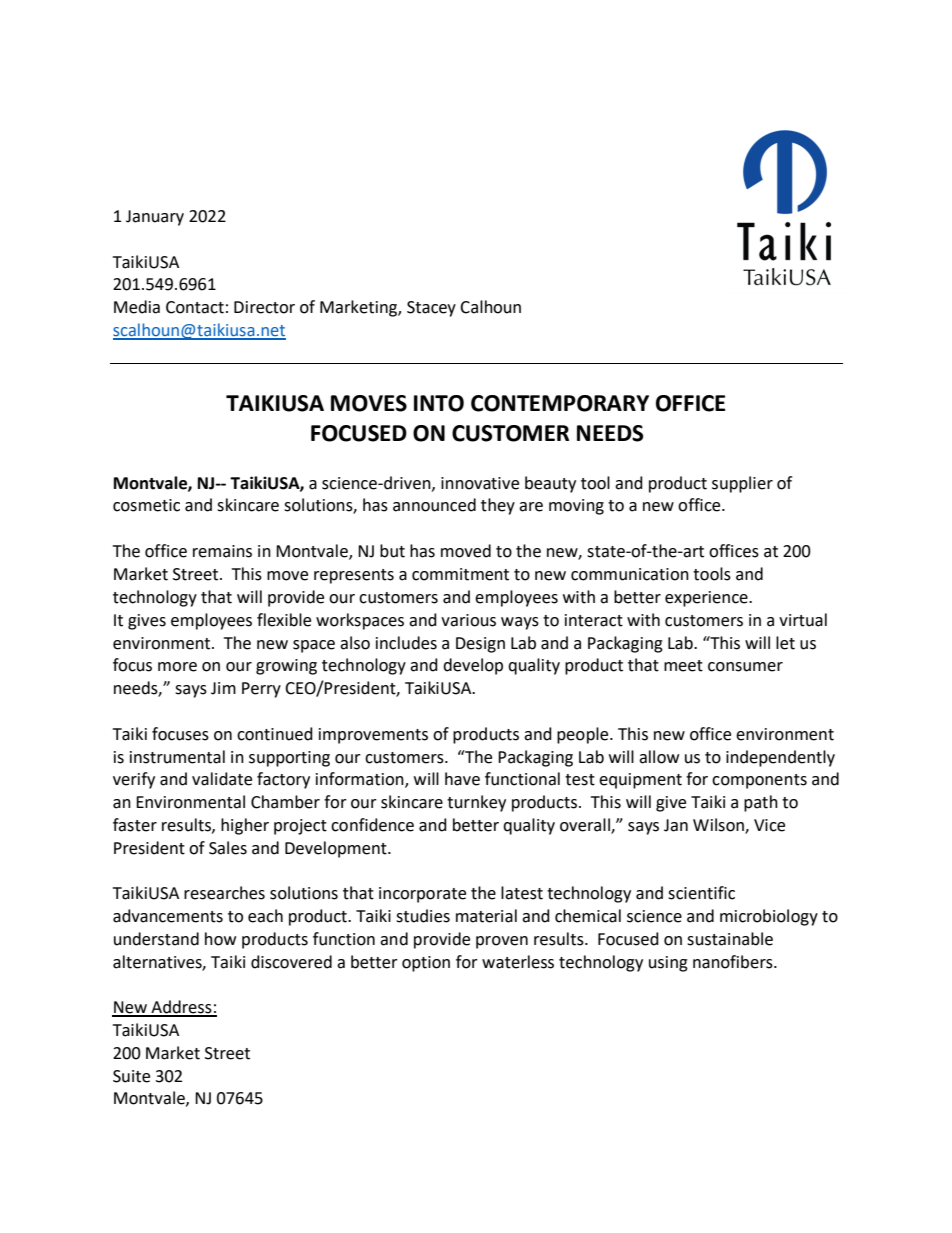 The height and width of the page is (1233, 952). What do you see at coordinates (431, 309) in the page?
I see `Stacey` at bounding box center [431, 309].
